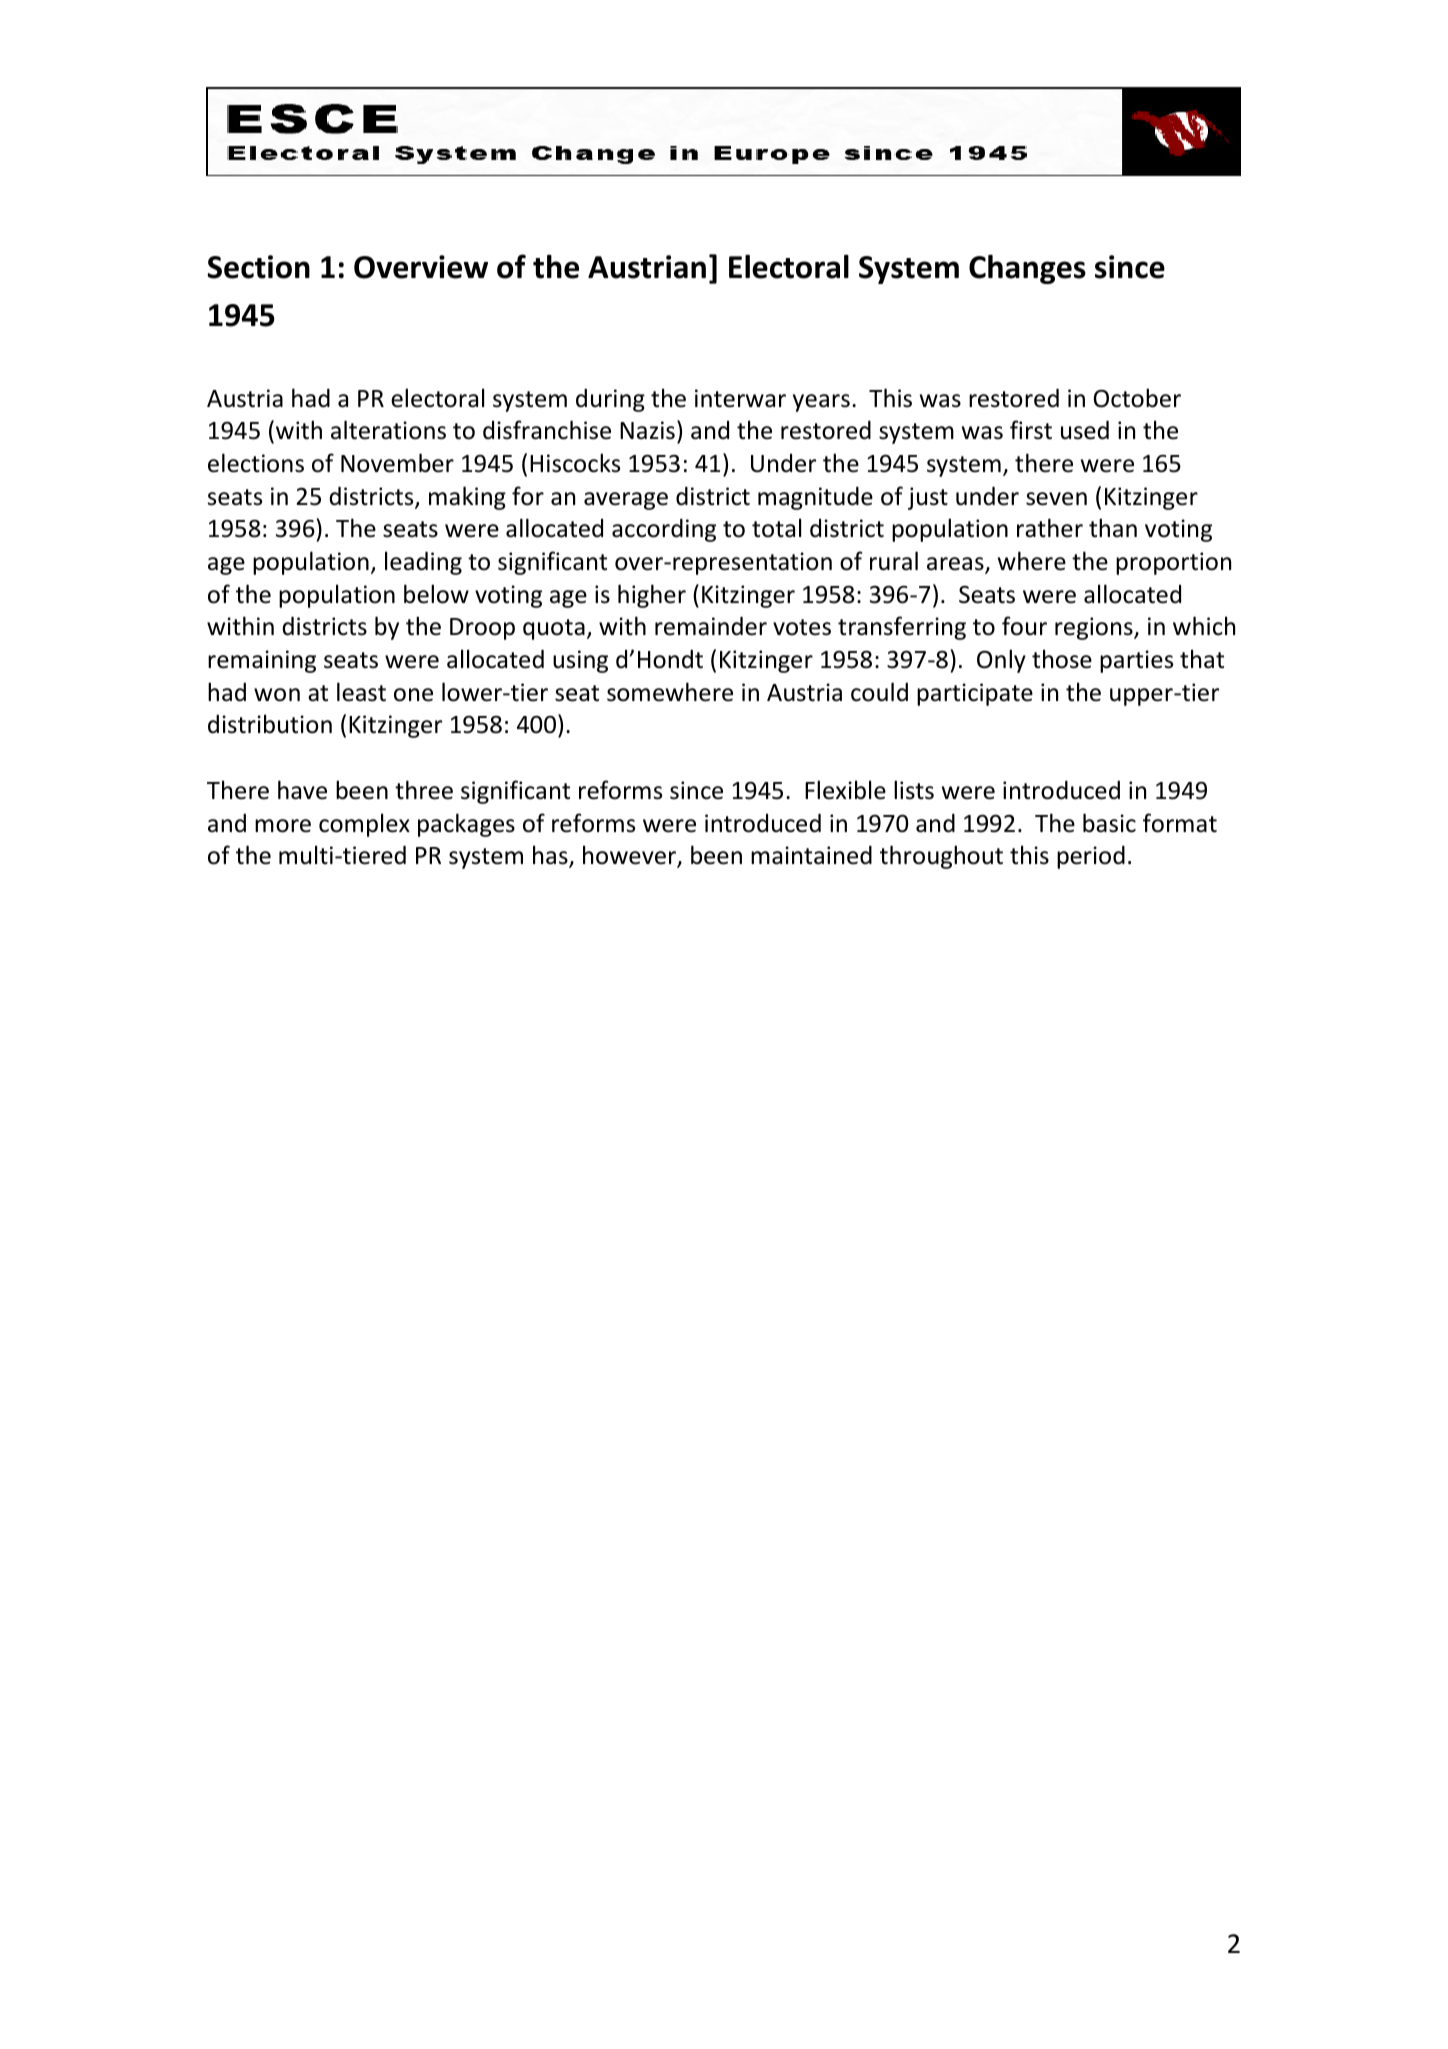 The width and height of the page is (1448, 2049). I want to click on interwar, so click(740, 398).
